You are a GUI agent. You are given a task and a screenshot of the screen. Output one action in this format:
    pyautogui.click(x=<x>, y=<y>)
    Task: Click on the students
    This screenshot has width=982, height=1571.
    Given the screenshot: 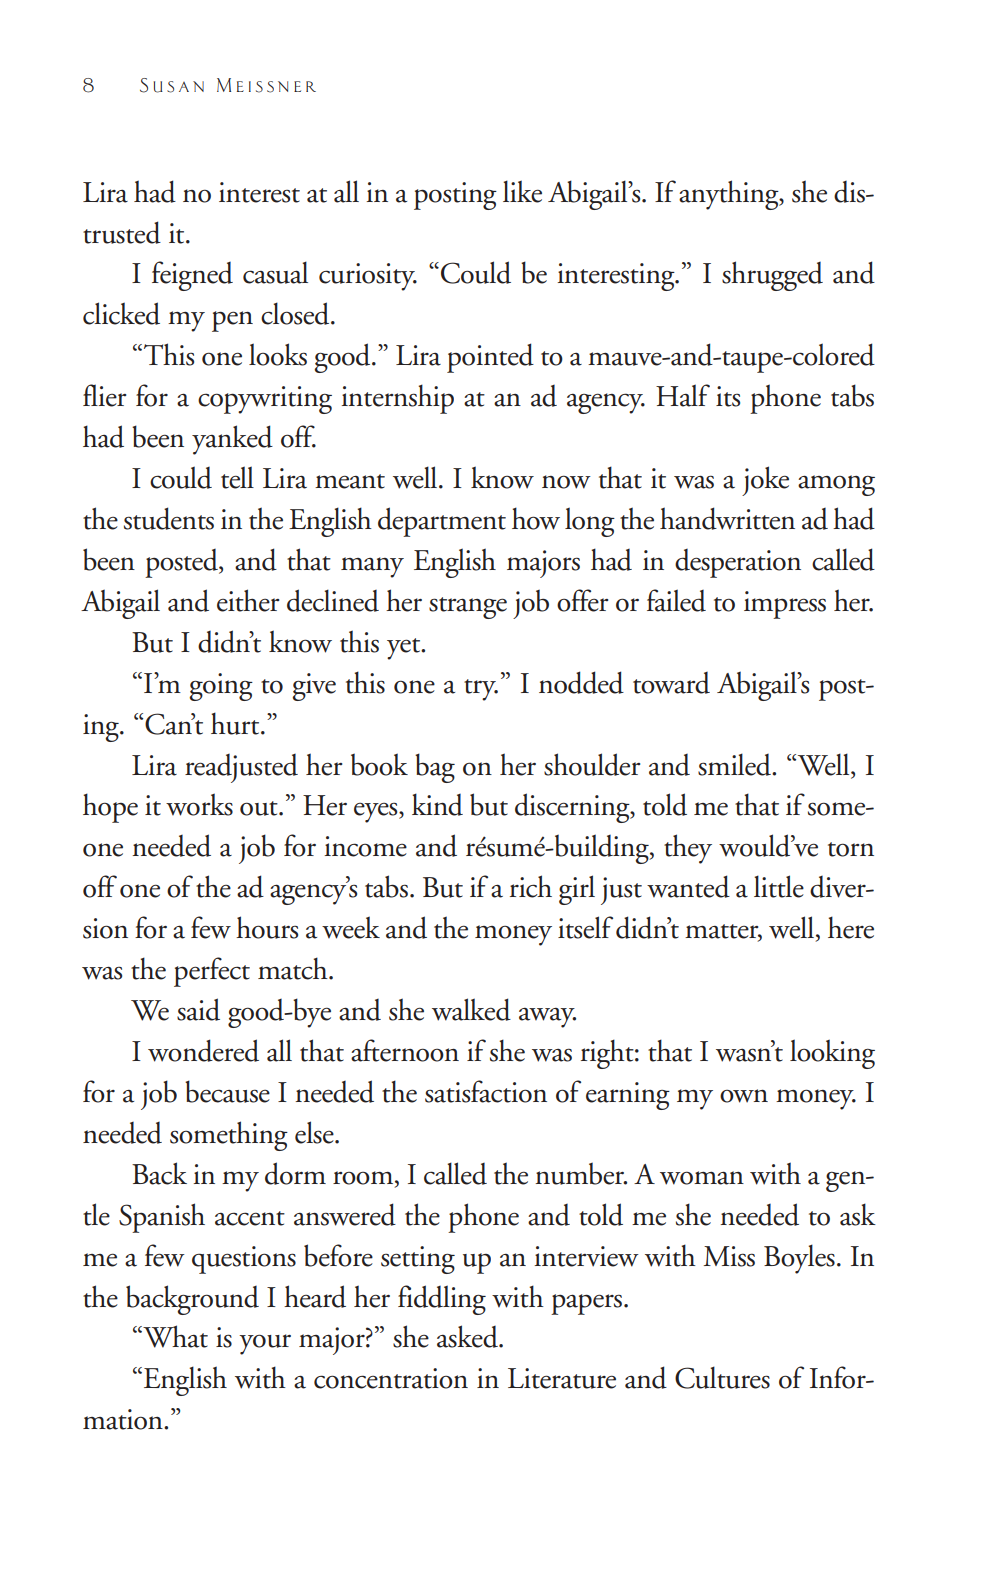 What is the action you would take?
    pyautogui.click(x=169, y=518)
